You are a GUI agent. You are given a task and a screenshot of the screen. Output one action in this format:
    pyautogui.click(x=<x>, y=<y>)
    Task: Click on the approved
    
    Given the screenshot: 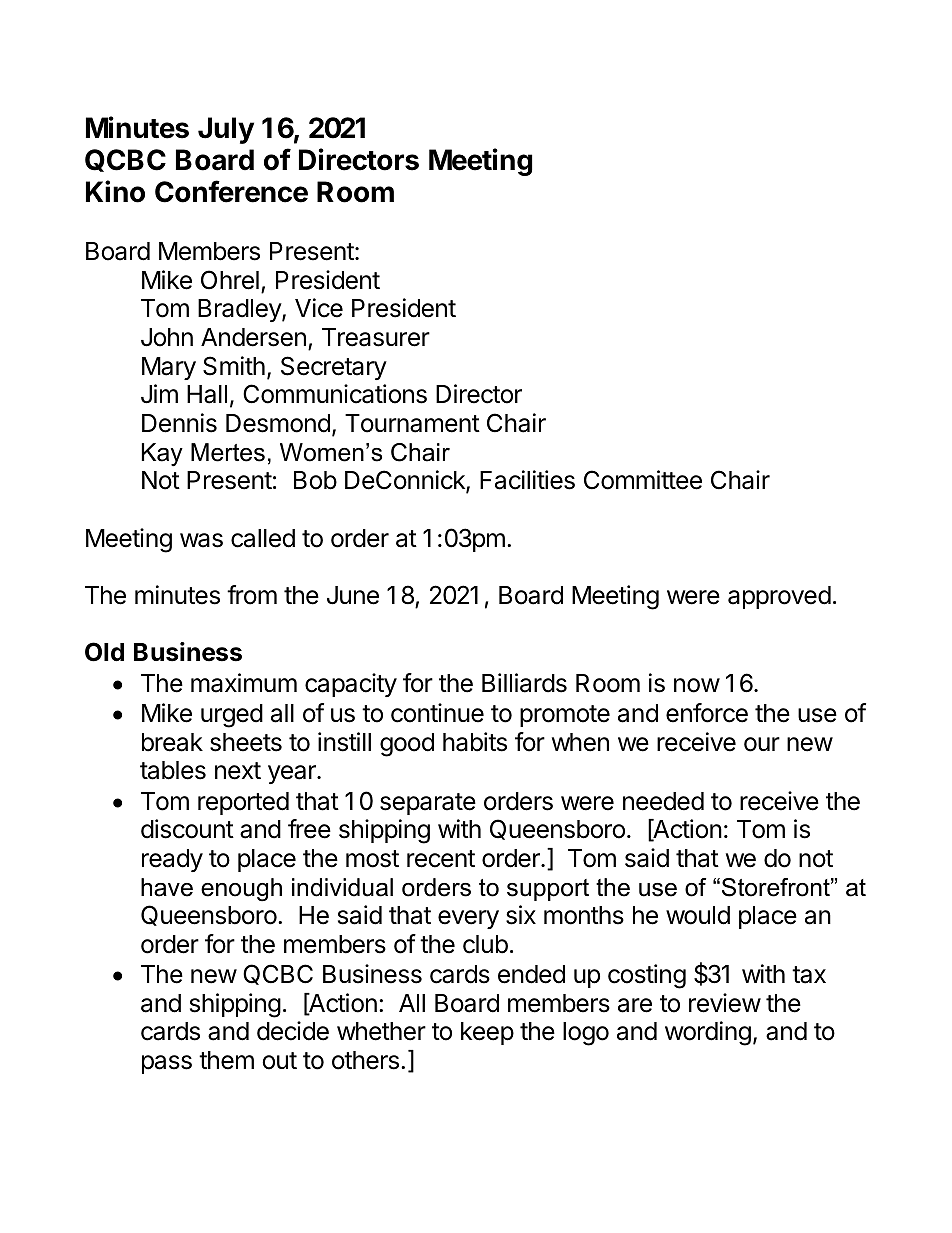 What is the action you would take?
    pyautogui.click(x=779, y=597)
